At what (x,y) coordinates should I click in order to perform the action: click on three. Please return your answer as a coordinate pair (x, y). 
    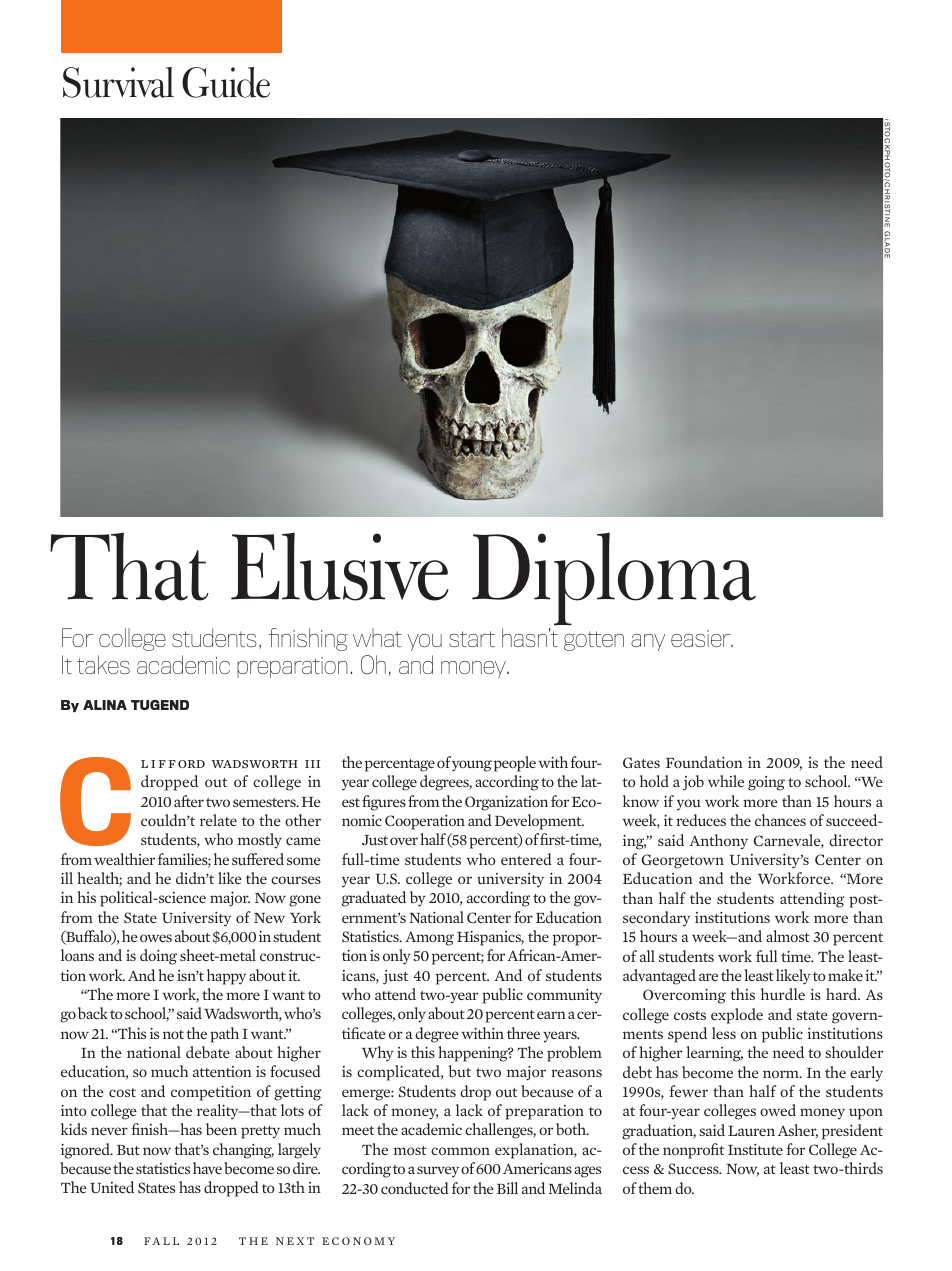
    Looking at the image, I should click on (523, 1033).
